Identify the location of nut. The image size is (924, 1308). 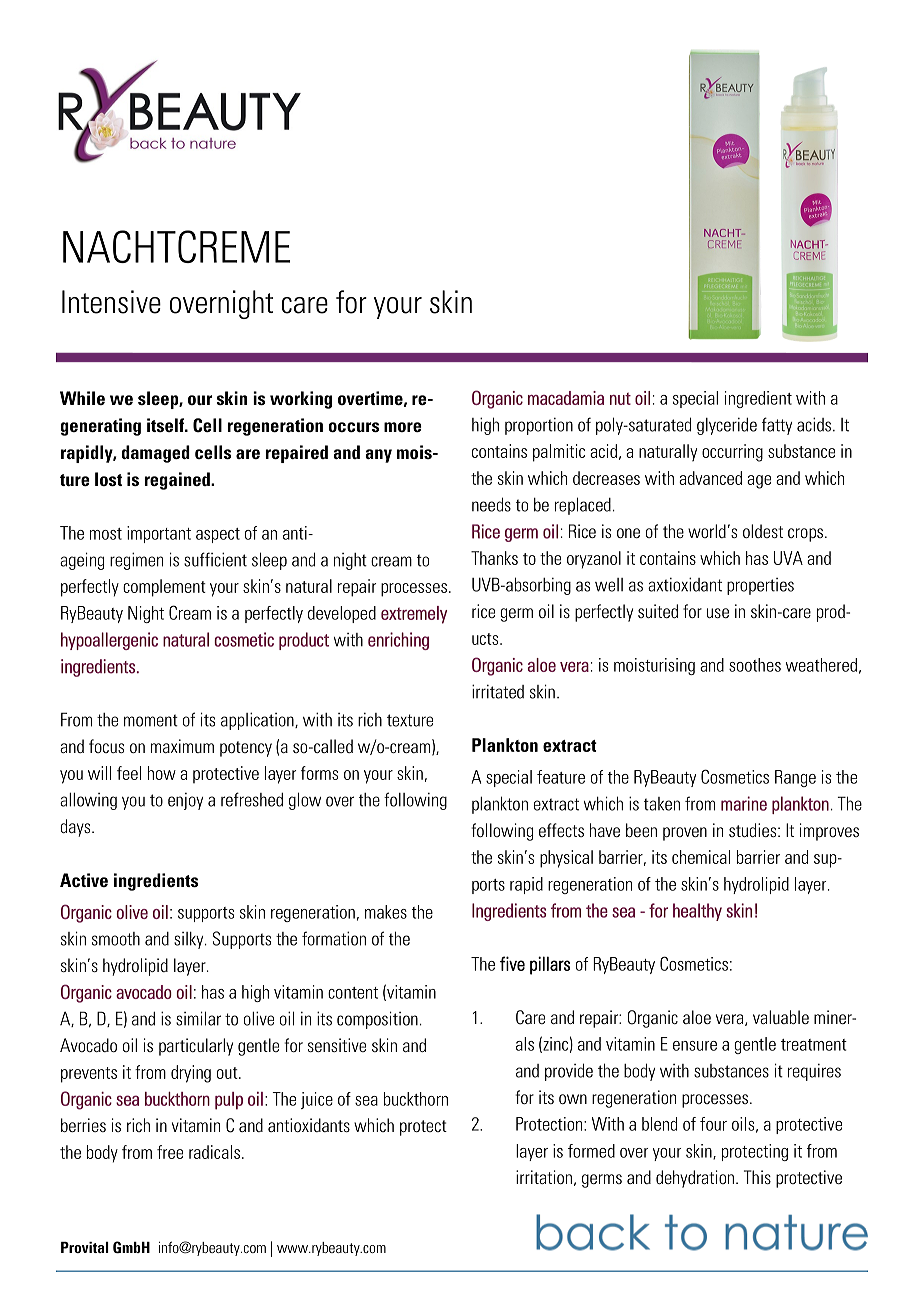
(620, 399).
